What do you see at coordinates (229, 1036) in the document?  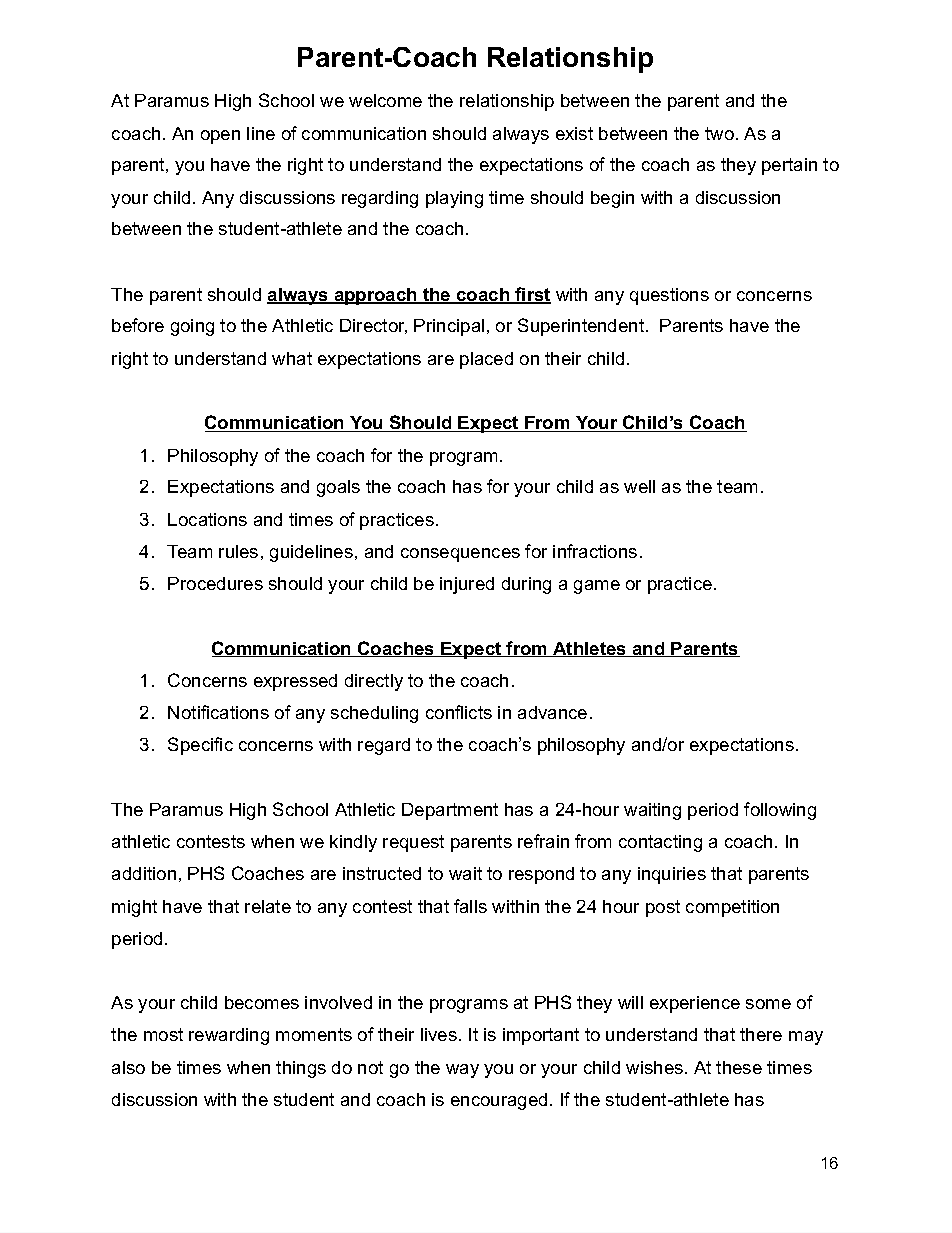 I see `rewarding` at bounding box center [229, 1036].
